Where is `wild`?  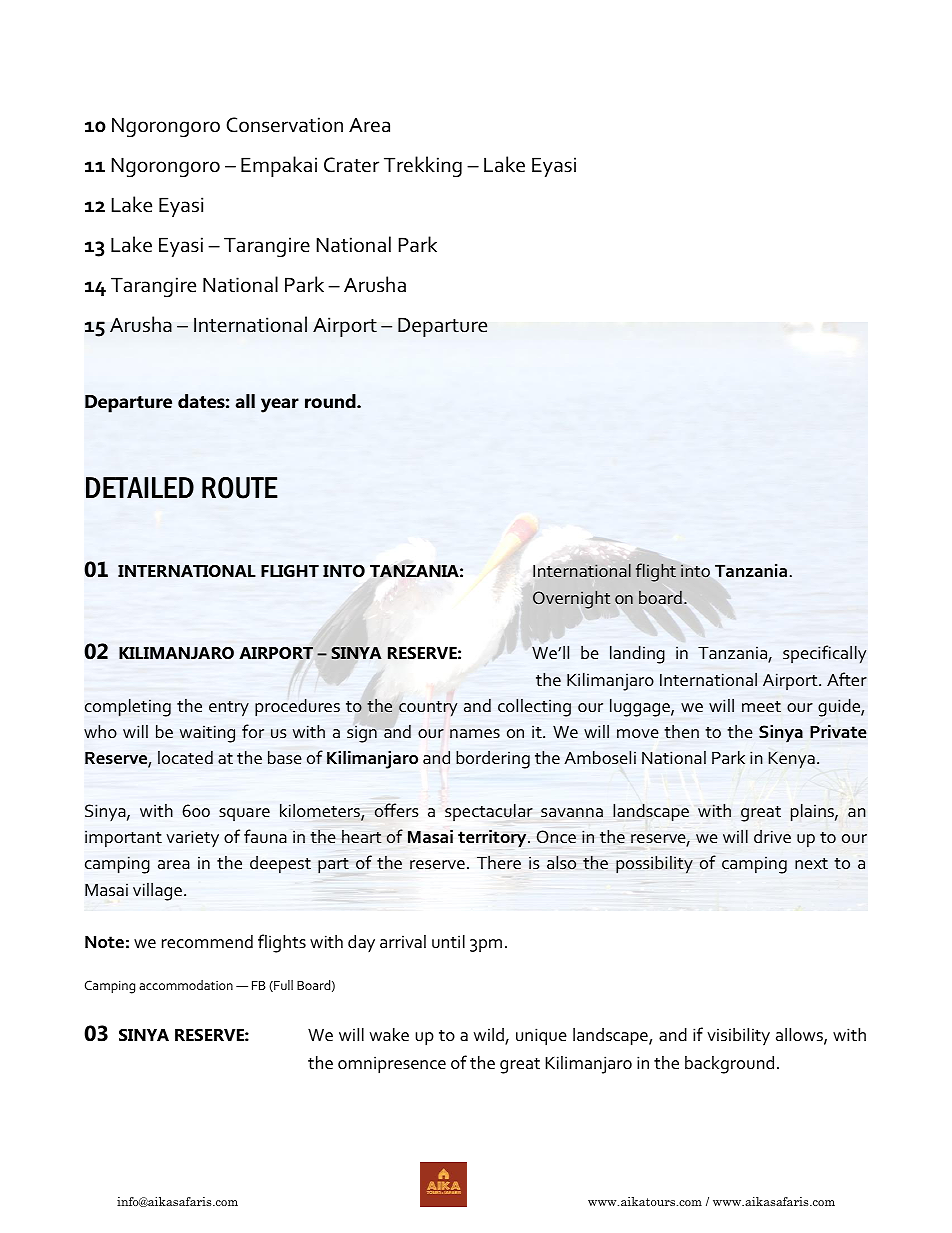 wild is located at coordinates (490, 1035).
